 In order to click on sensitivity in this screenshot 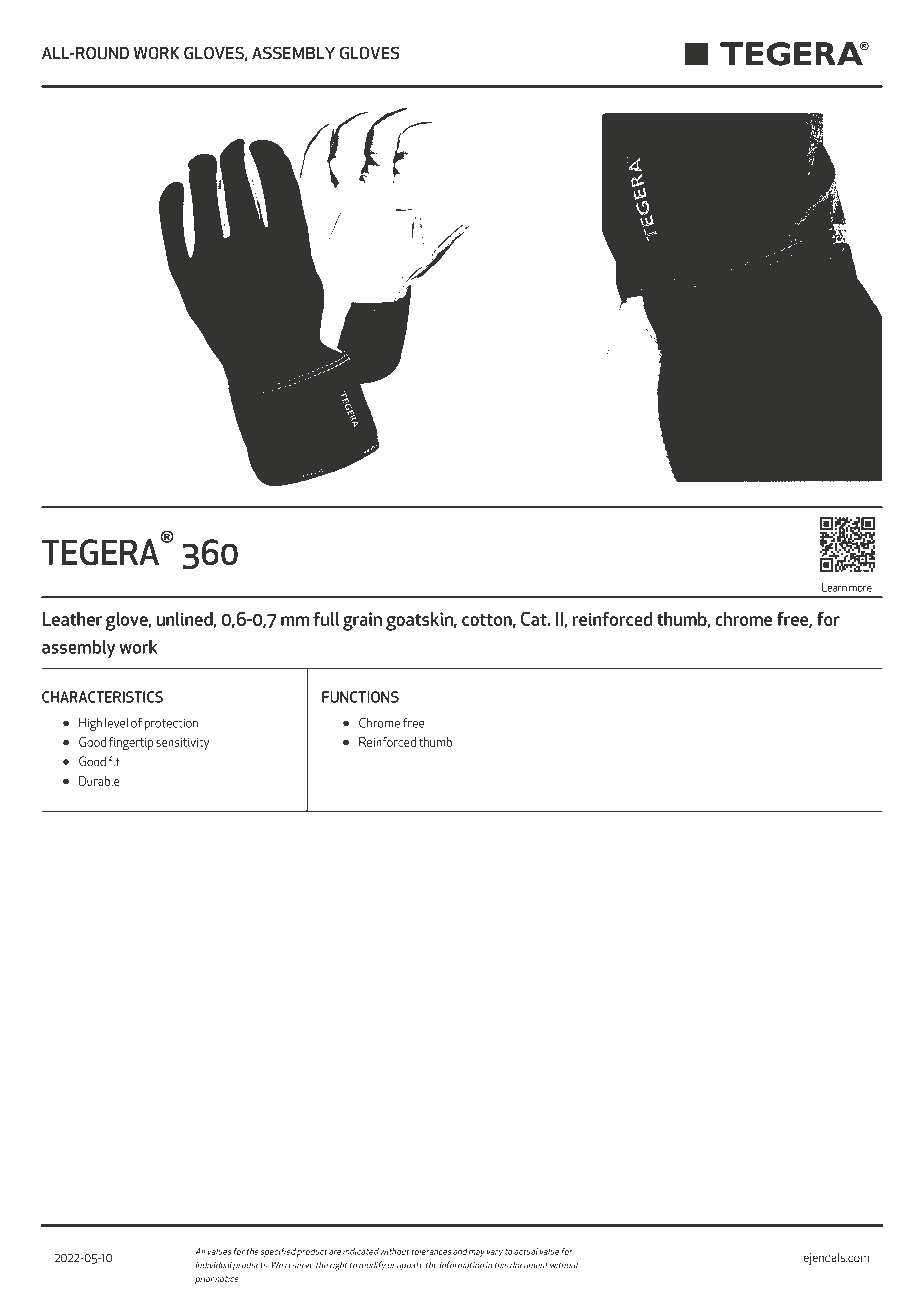, I will do `click(183, 744)`.
